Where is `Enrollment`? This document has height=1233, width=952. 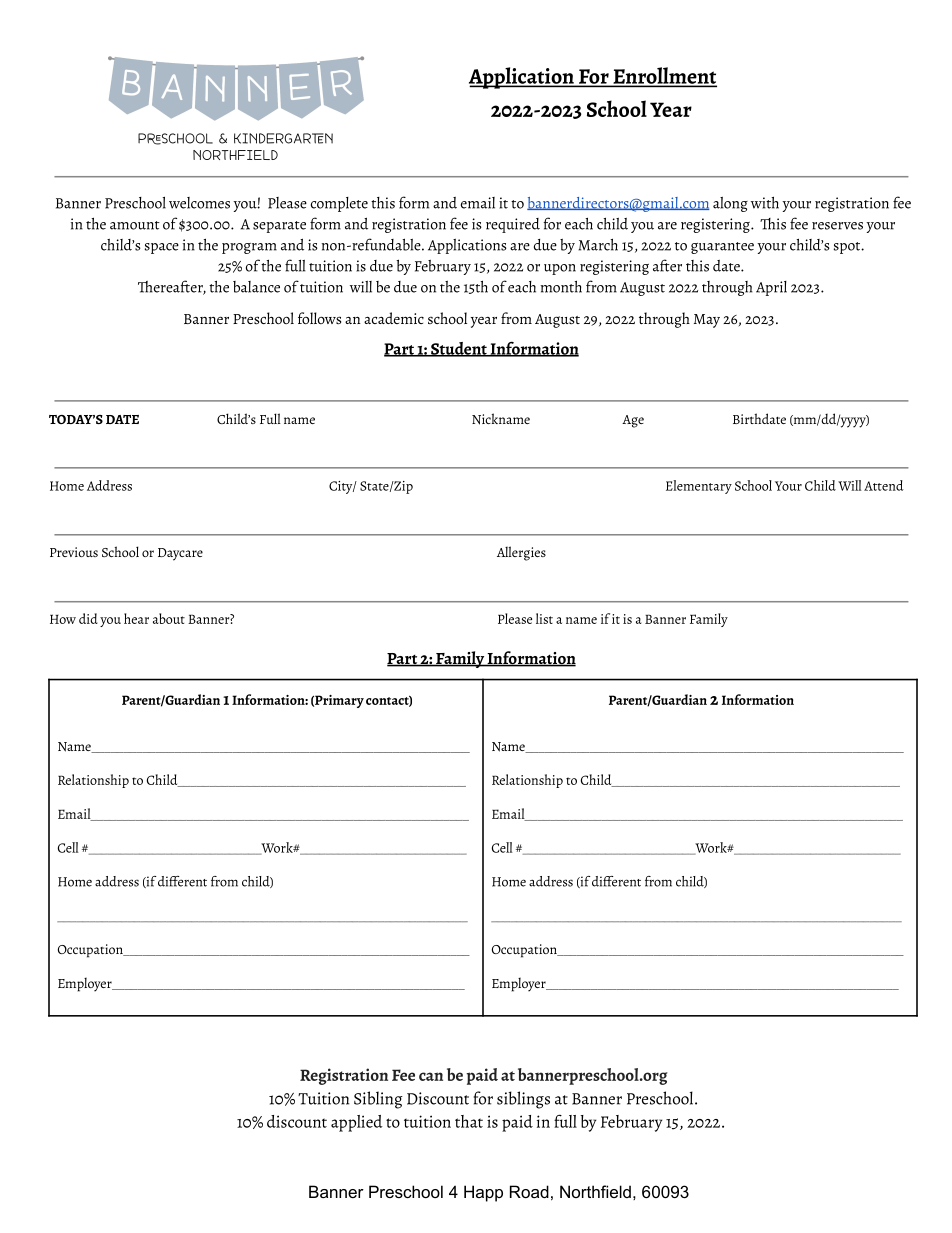
Enrollment is located at coordinates (664, 76).
